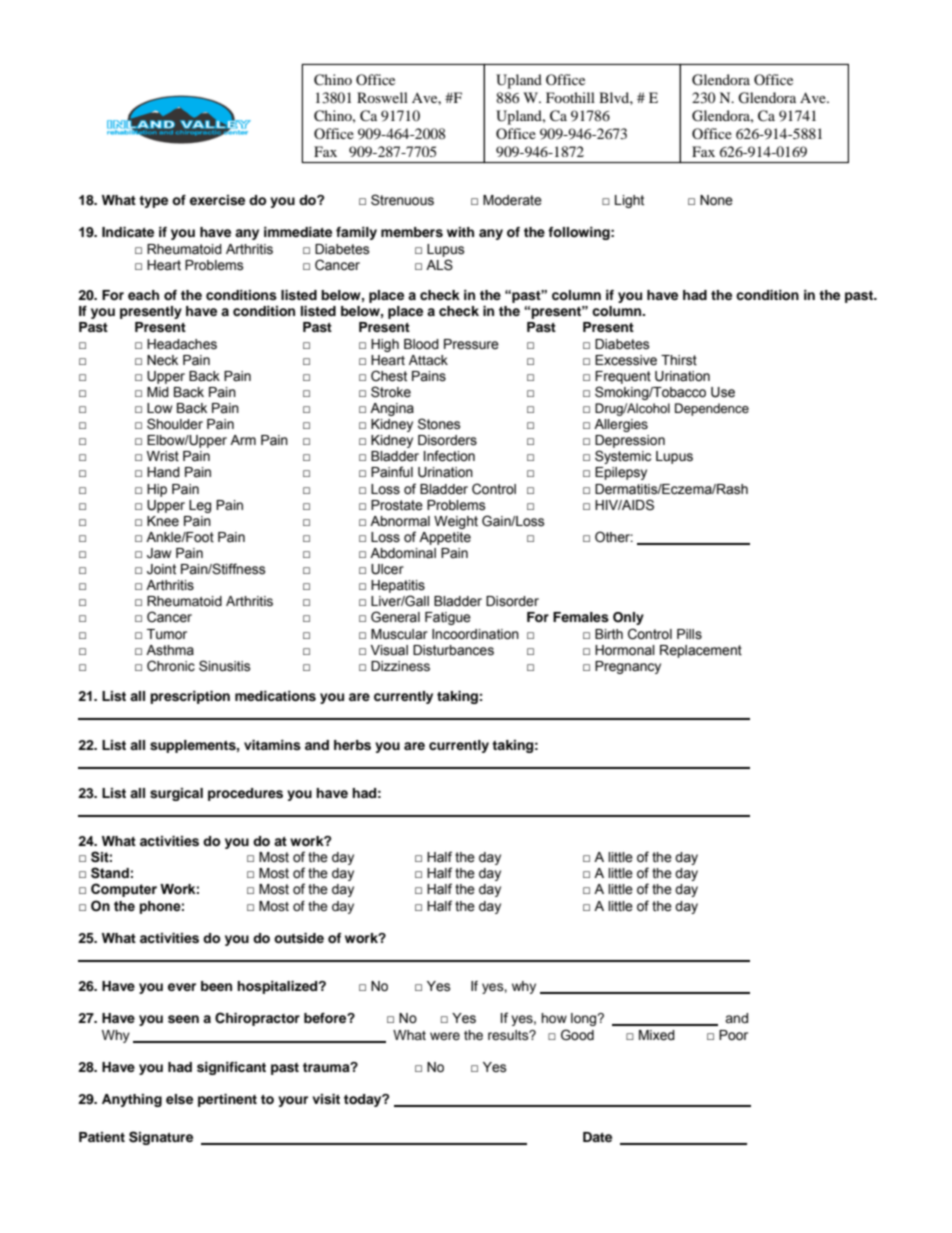 This document has height=1233, width=952. What do you see at coordinates (597, 1137) in the document?
I see `Date` at bounding box center [597, 1137].
